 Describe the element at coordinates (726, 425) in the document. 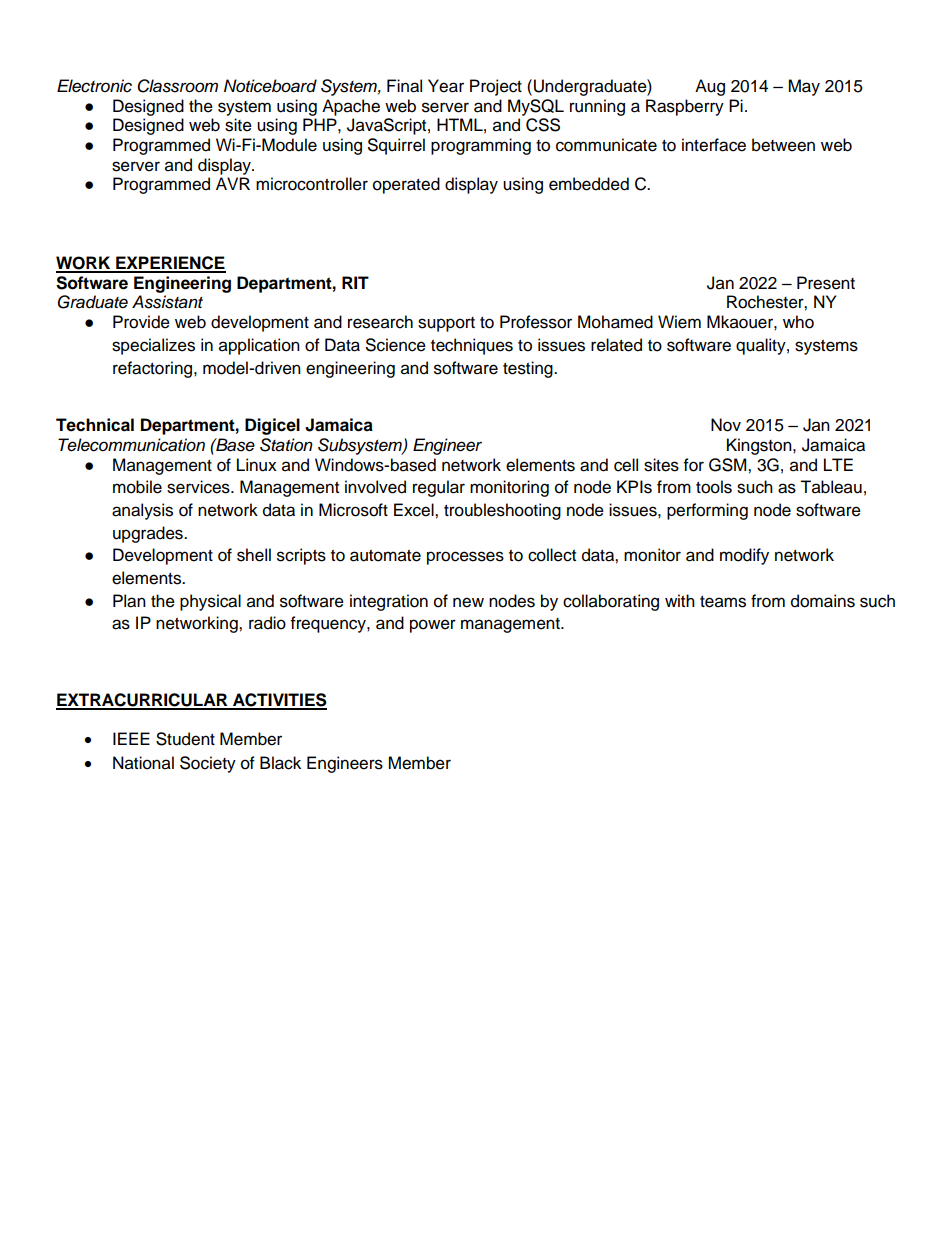

I see `Nov` at that location.
